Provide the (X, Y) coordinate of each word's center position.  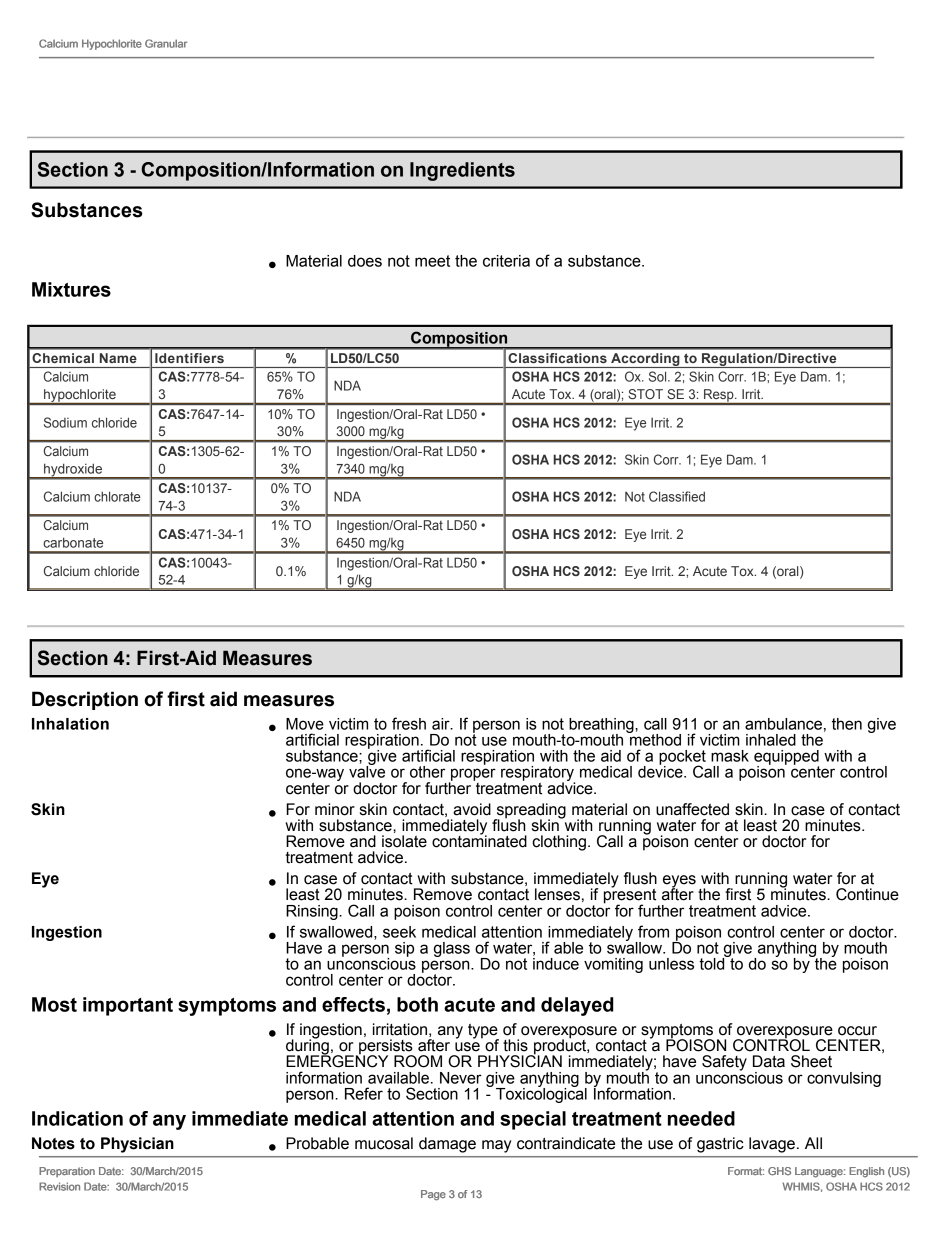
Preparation (67, 1172)
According (645, 360)
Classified (677, 496)
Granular (166, 43)
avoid (472, 809)
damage (447, 1145)
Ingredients (462, 171)
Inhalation (70, 724)
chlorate (117, 496)
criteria (506, 261)
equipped (786, 758)
